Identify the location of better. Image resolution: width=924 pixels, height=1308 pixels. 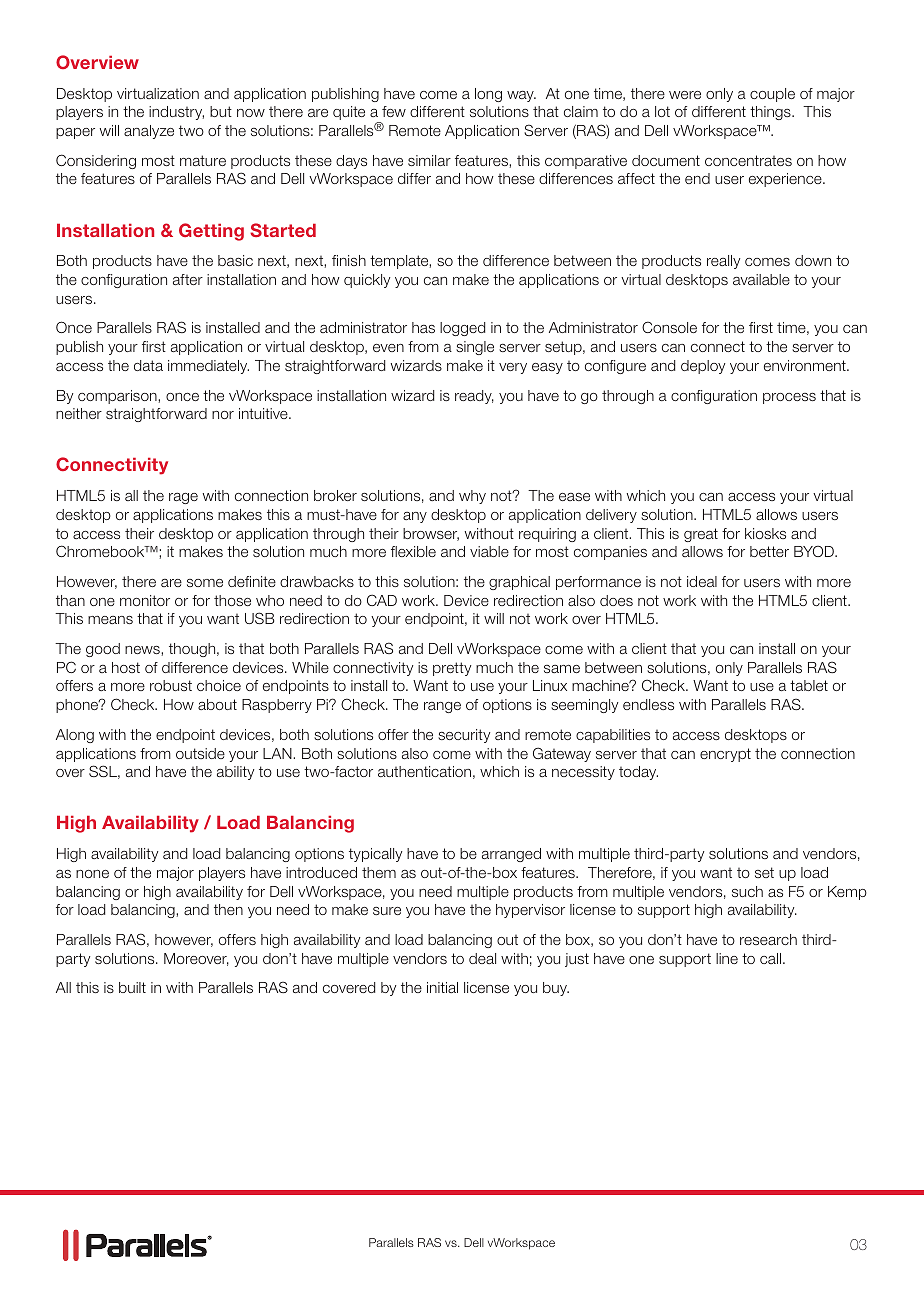
(769, 551).
